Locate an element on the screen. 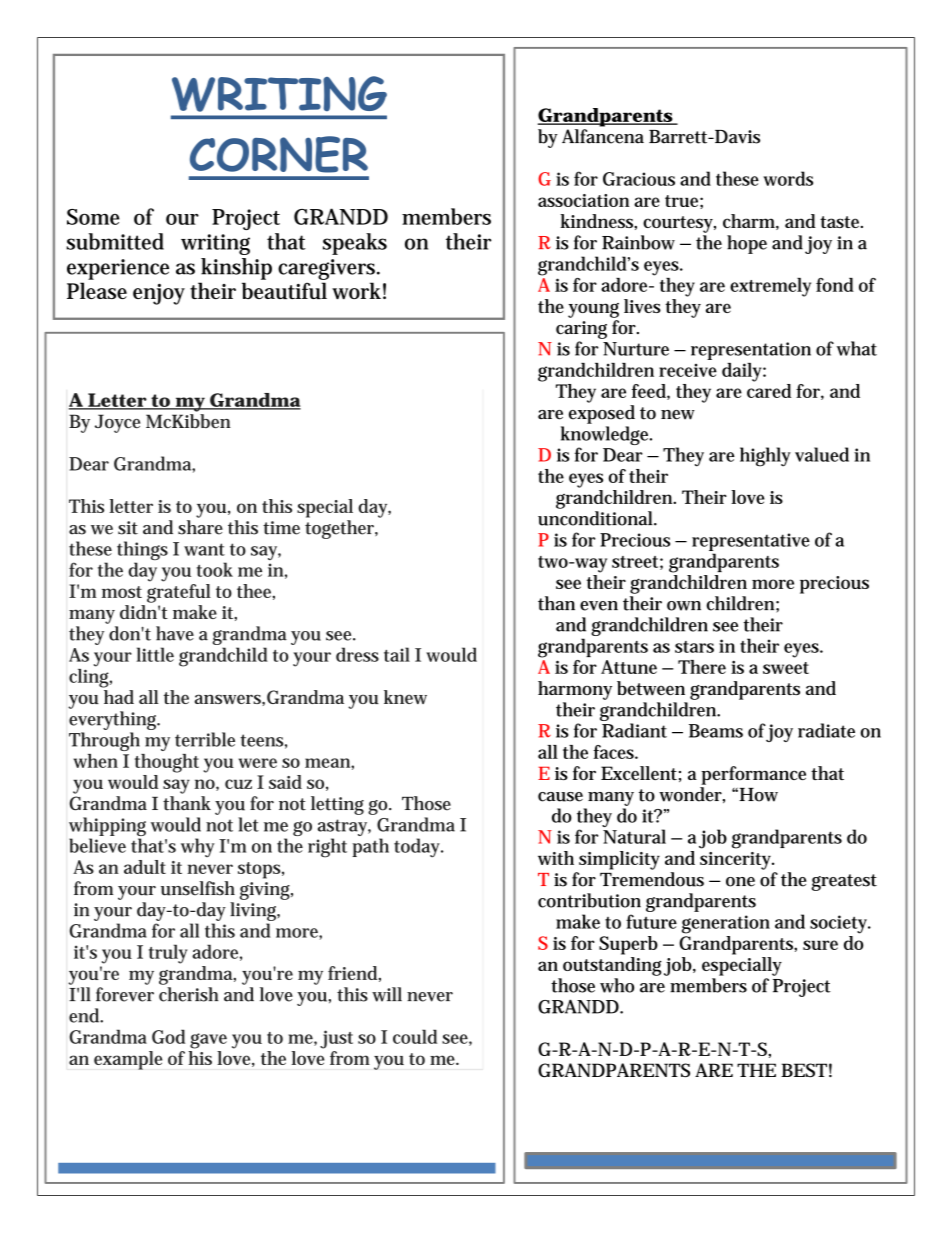 The width and height of the screenshot is (952, 1233). CORNER is located at coordinates (279, 154).
